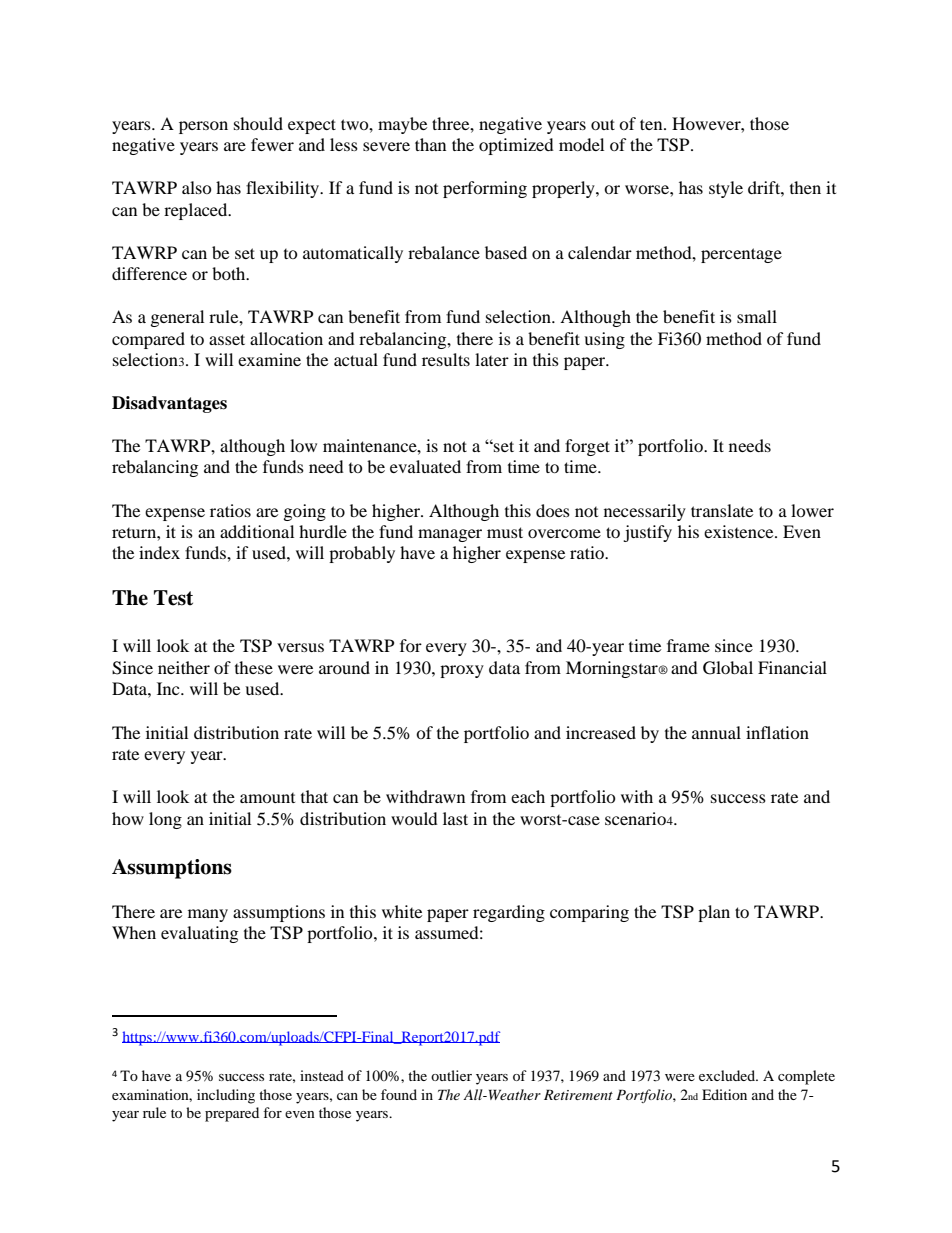 The height and width of the screenshot is (1233, 952). I want to click on small, so click(757, 316).
